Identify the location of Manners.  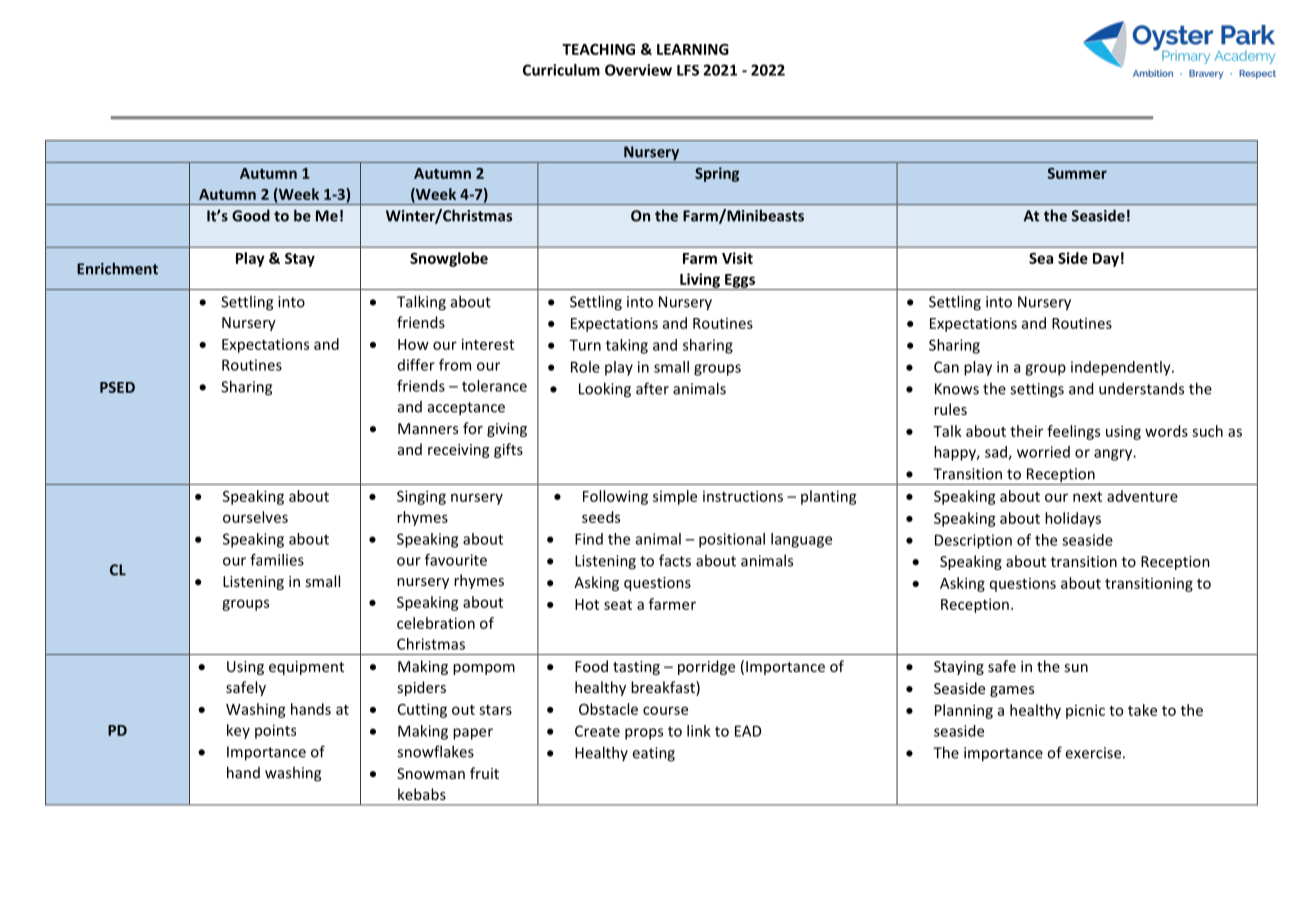
(428, 428).
